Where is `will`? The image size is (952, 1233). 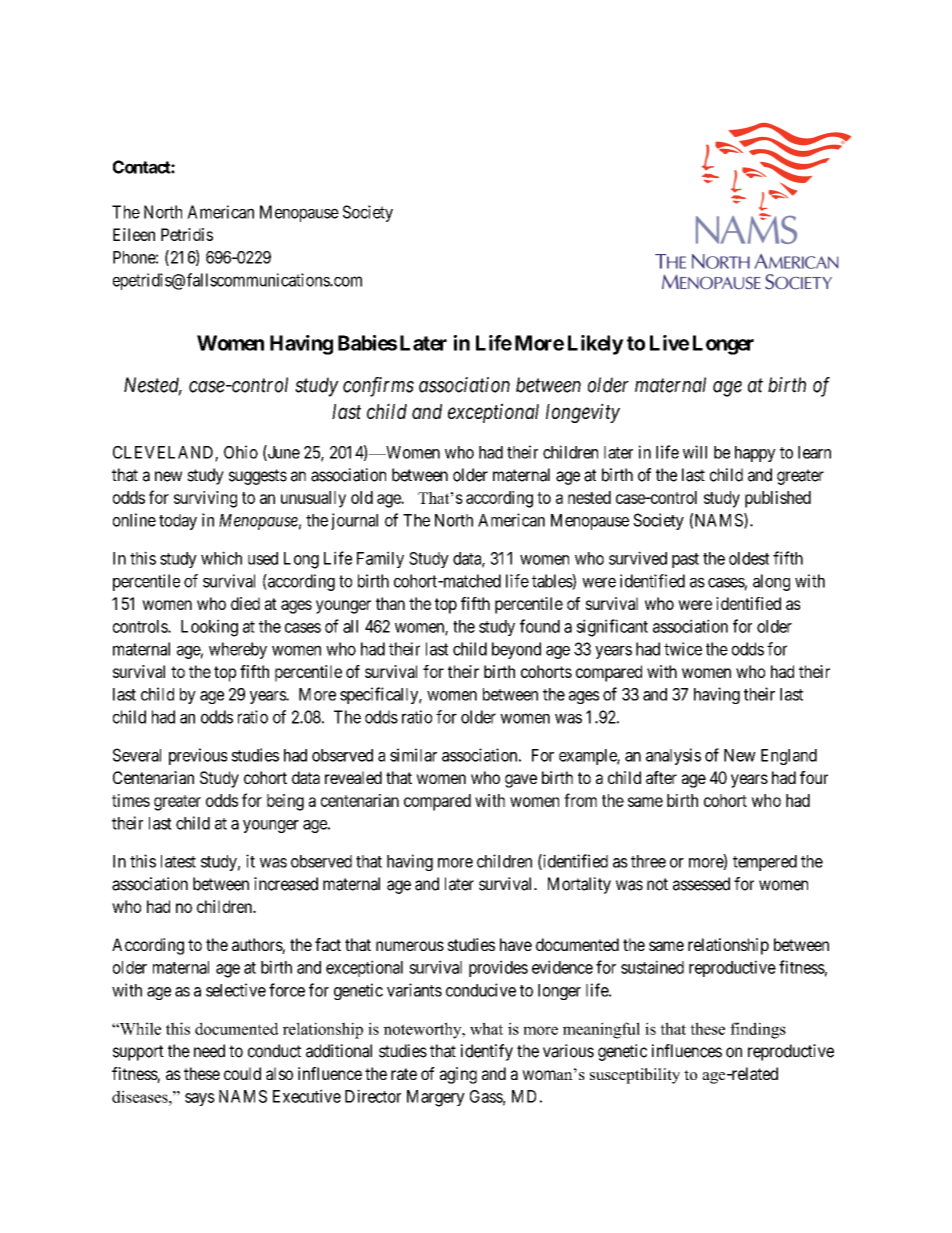
will is located at coordinates (695, 452).
